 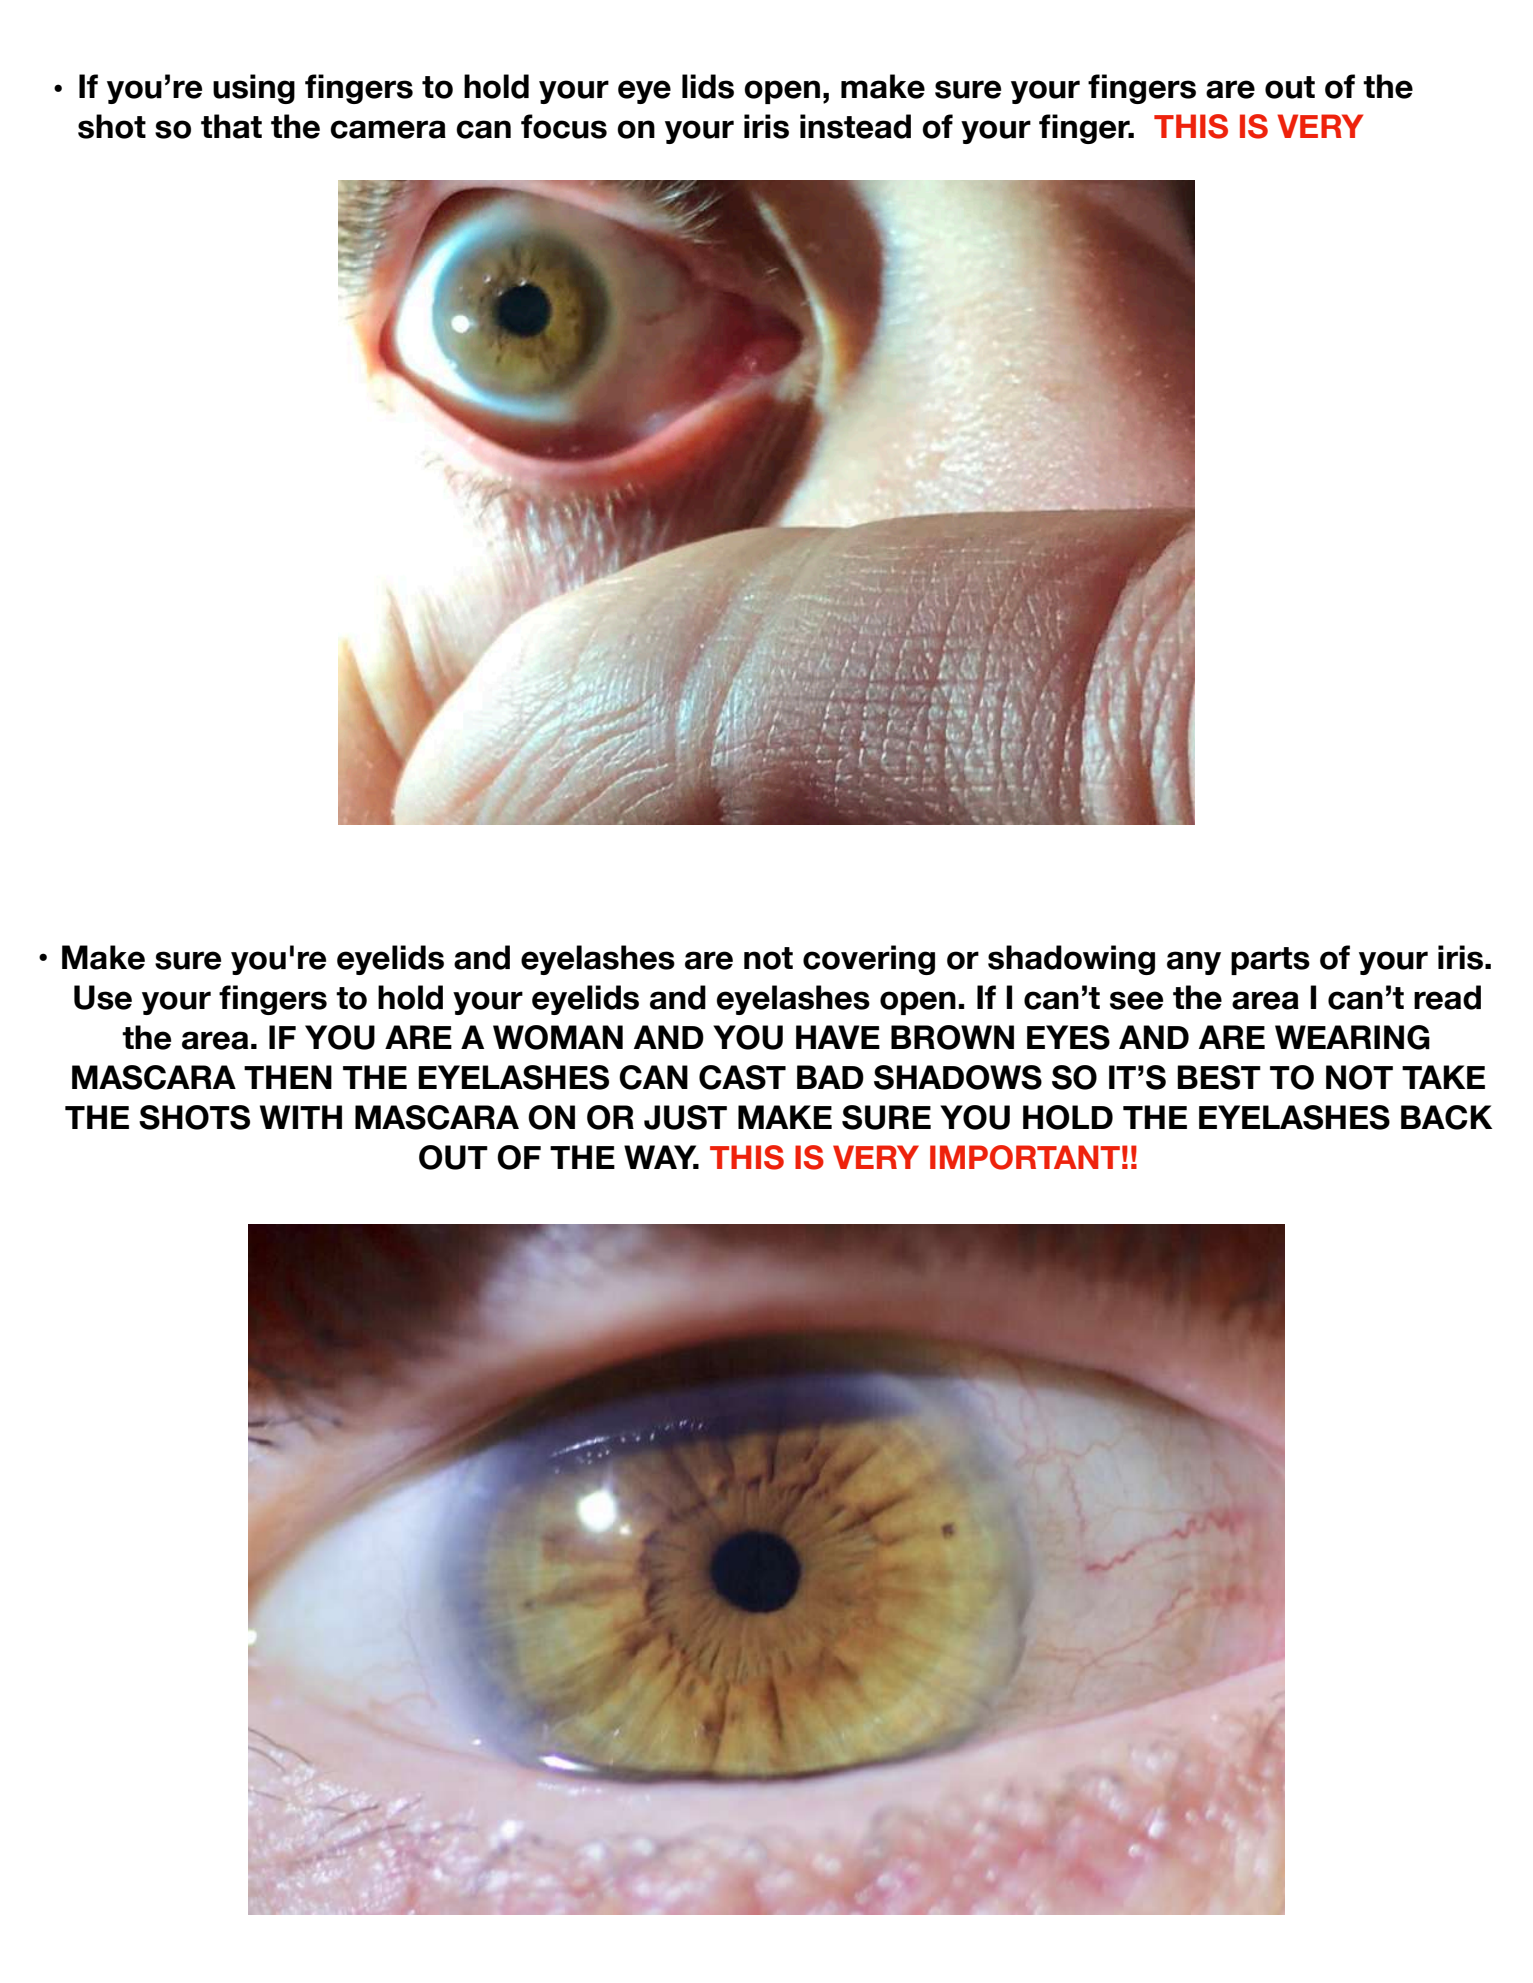 I want to click on parts, so click(x=1270, y=961).
